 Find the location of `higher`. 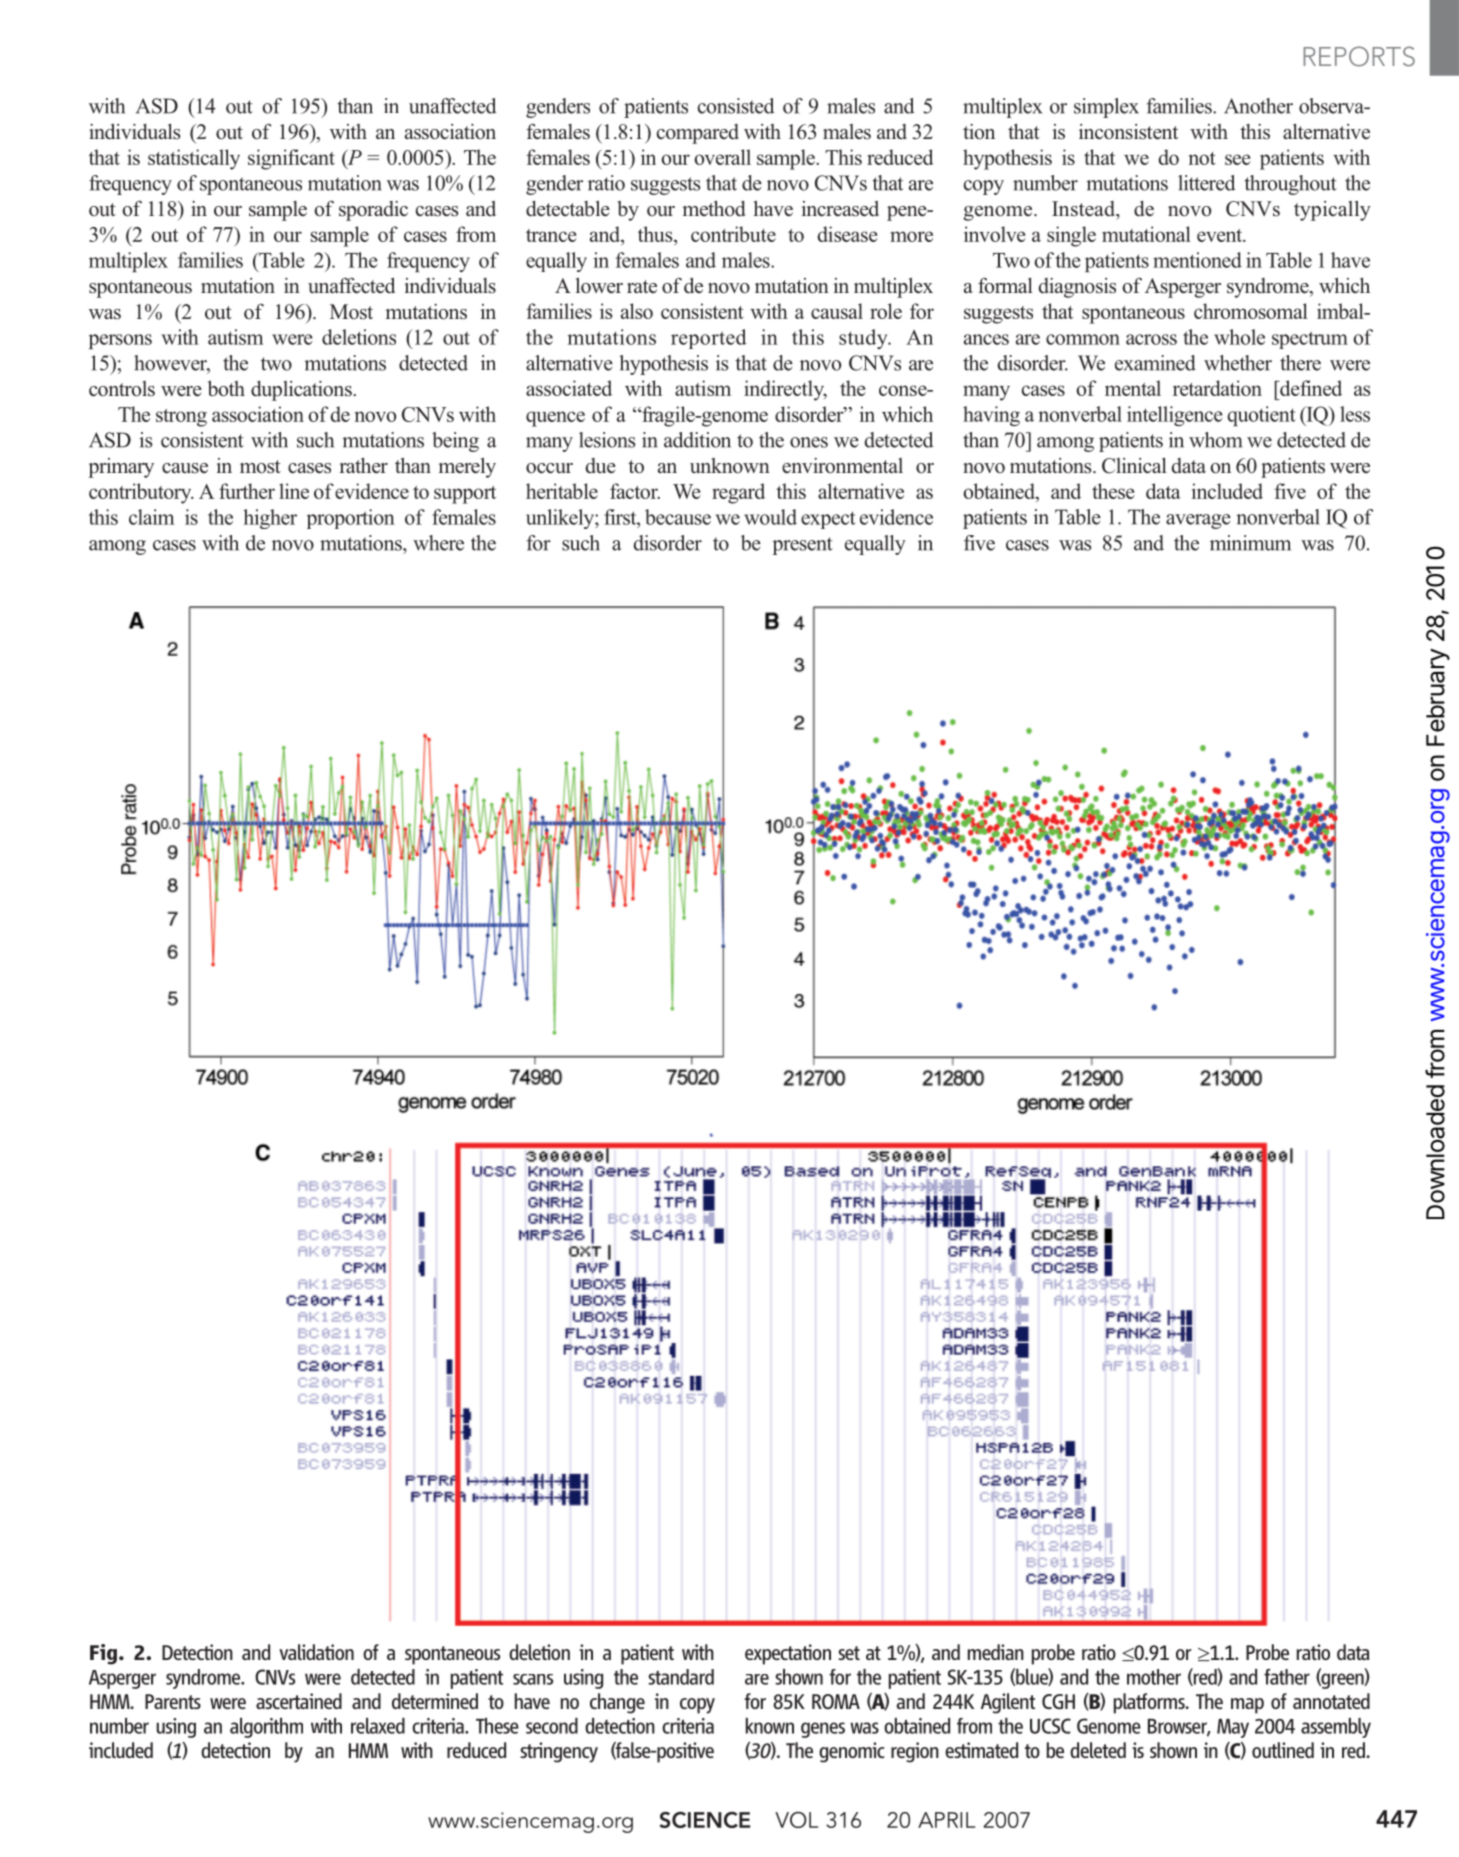

higher is located at coordinates (270, 519).
